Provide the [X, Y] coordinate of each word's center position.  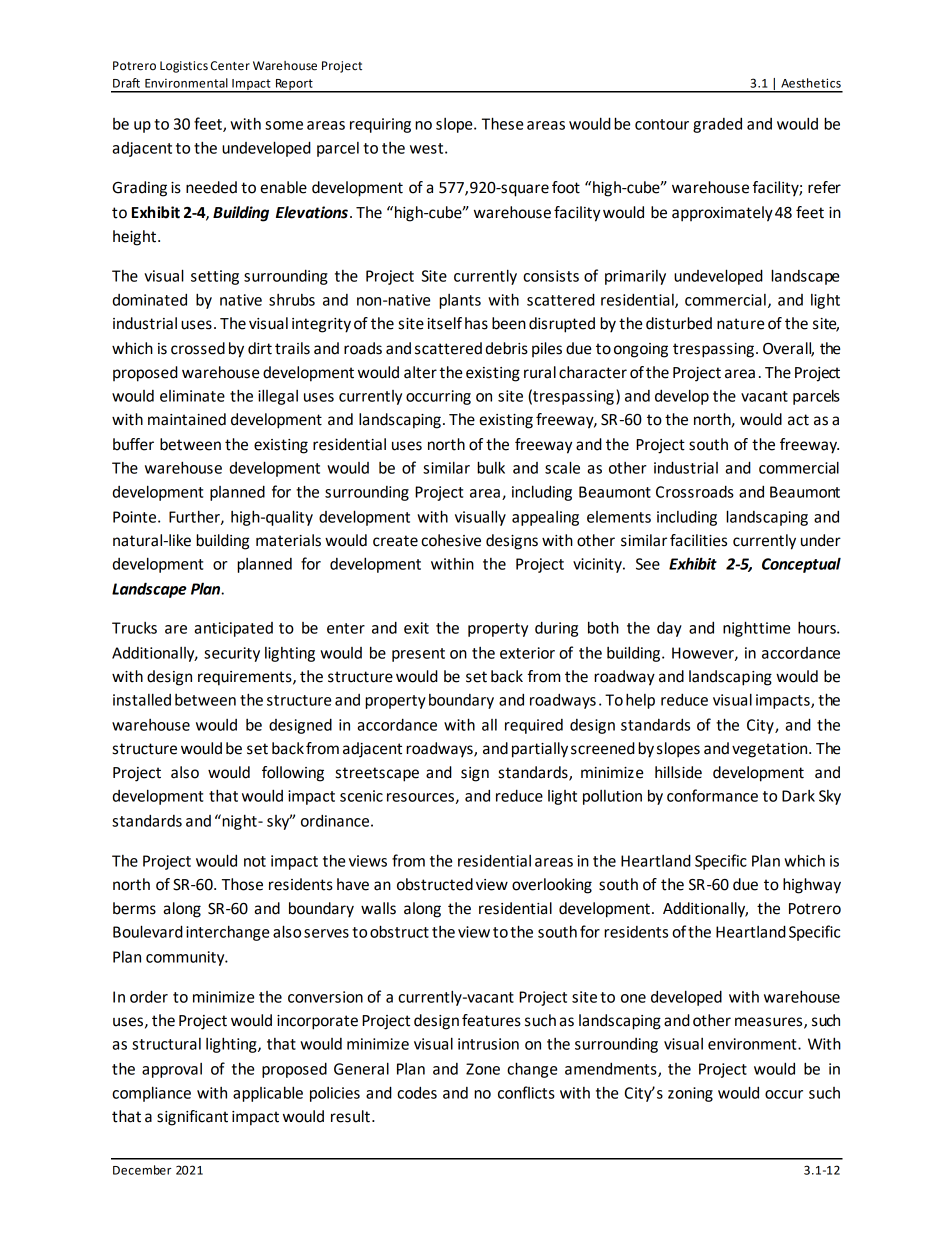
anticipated [233, 629]
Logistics [184, 67]
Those [242, 884]
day [669, 629]
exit [416, 628]
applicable [268, 1094]
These [502, 123]
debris [507, 348]
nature [740, 324]
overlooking [552, 886]
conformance [712, 795]
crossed [198, 348]
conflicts [526, 1092]
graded [717, 125]
